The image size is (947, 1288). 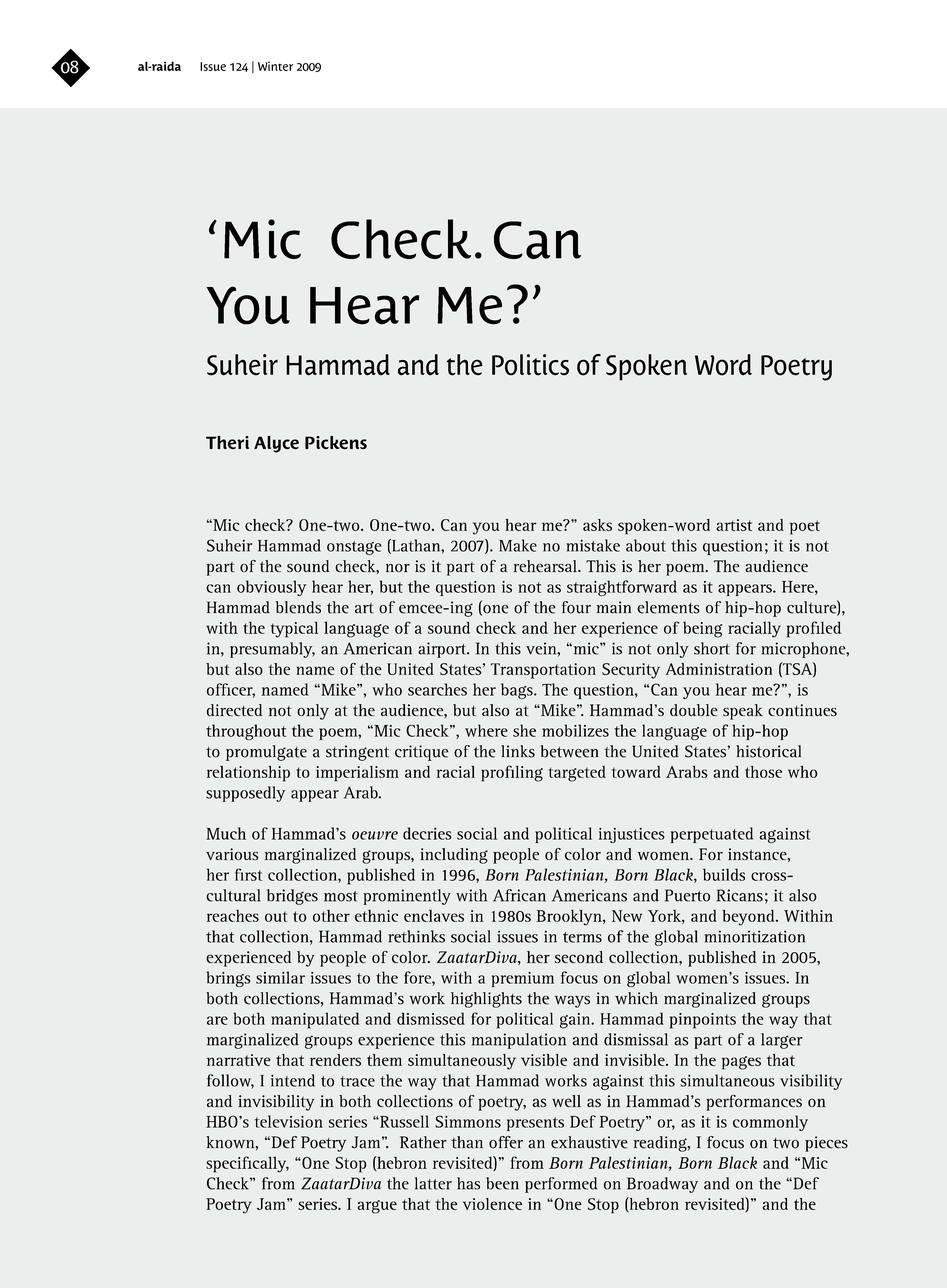 What do you see at coordinates (518, 545) in the screenshot?
I see `Make` at bounding box center [518, 545].
